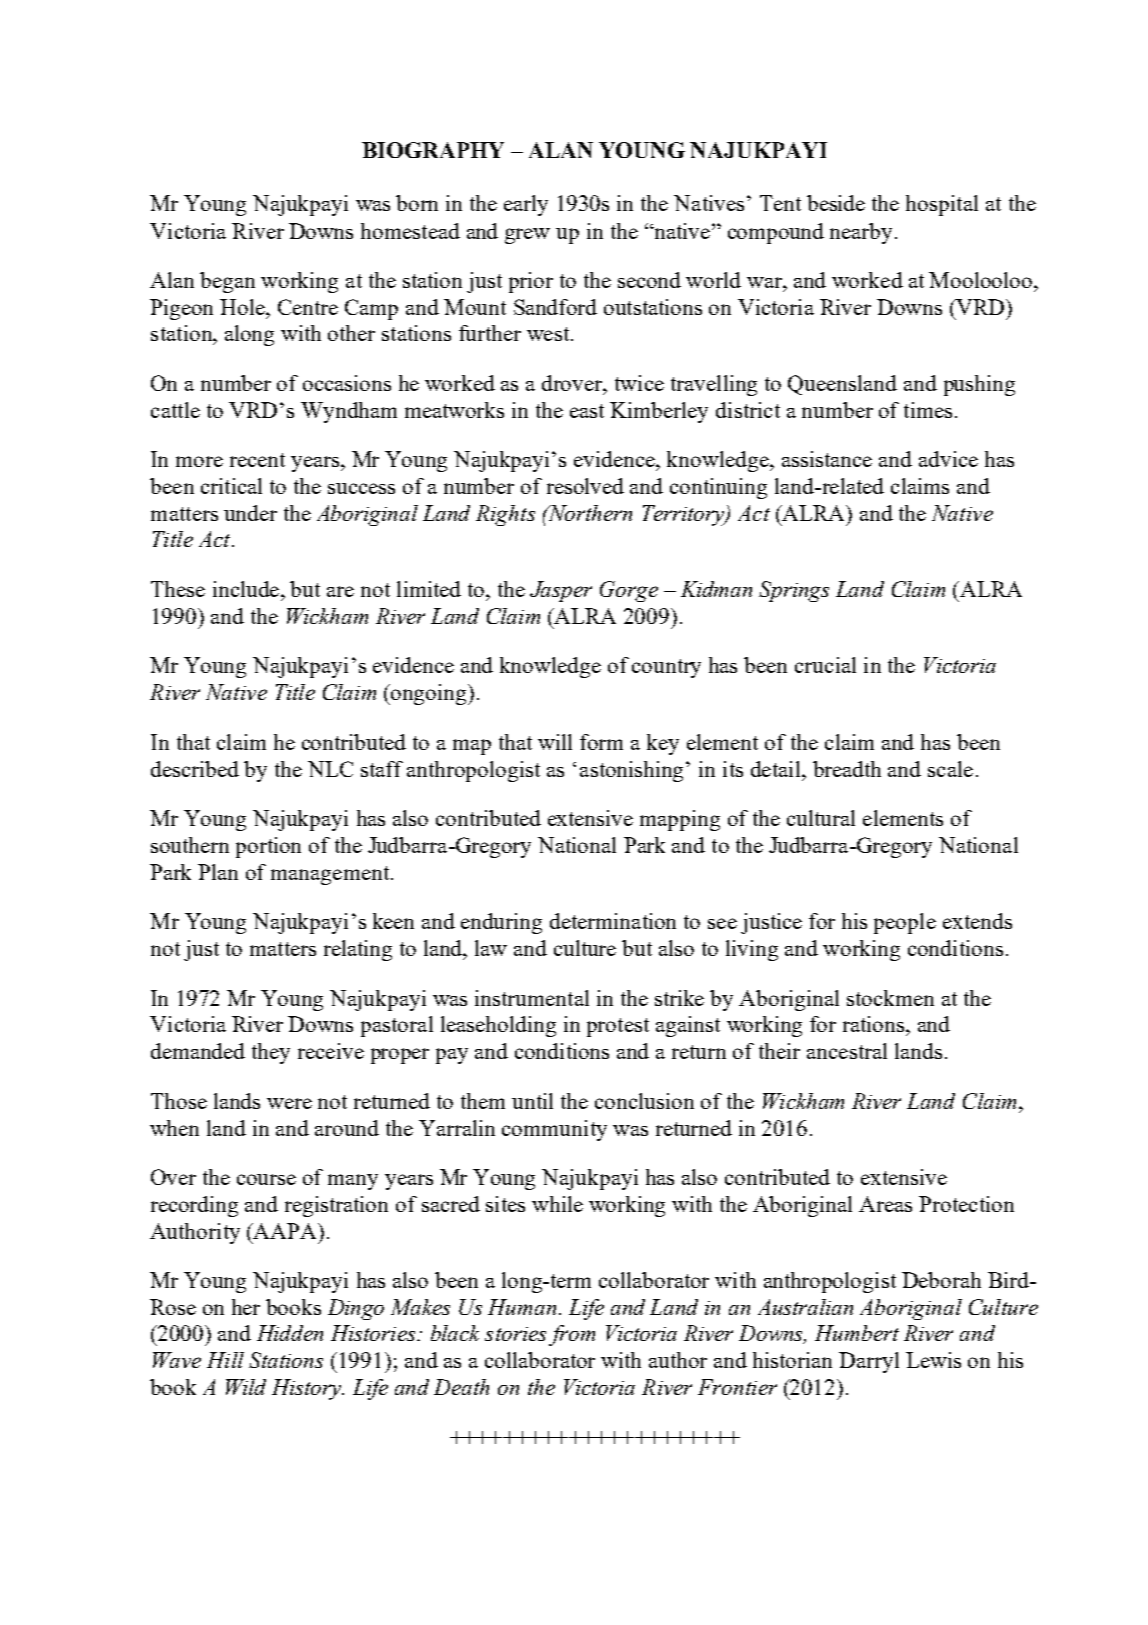 The image size is (1148, 1625). What do you see at coordinates (869, 1362) in the document?
I see `Darryl` at bounding box center [869, 1362].
